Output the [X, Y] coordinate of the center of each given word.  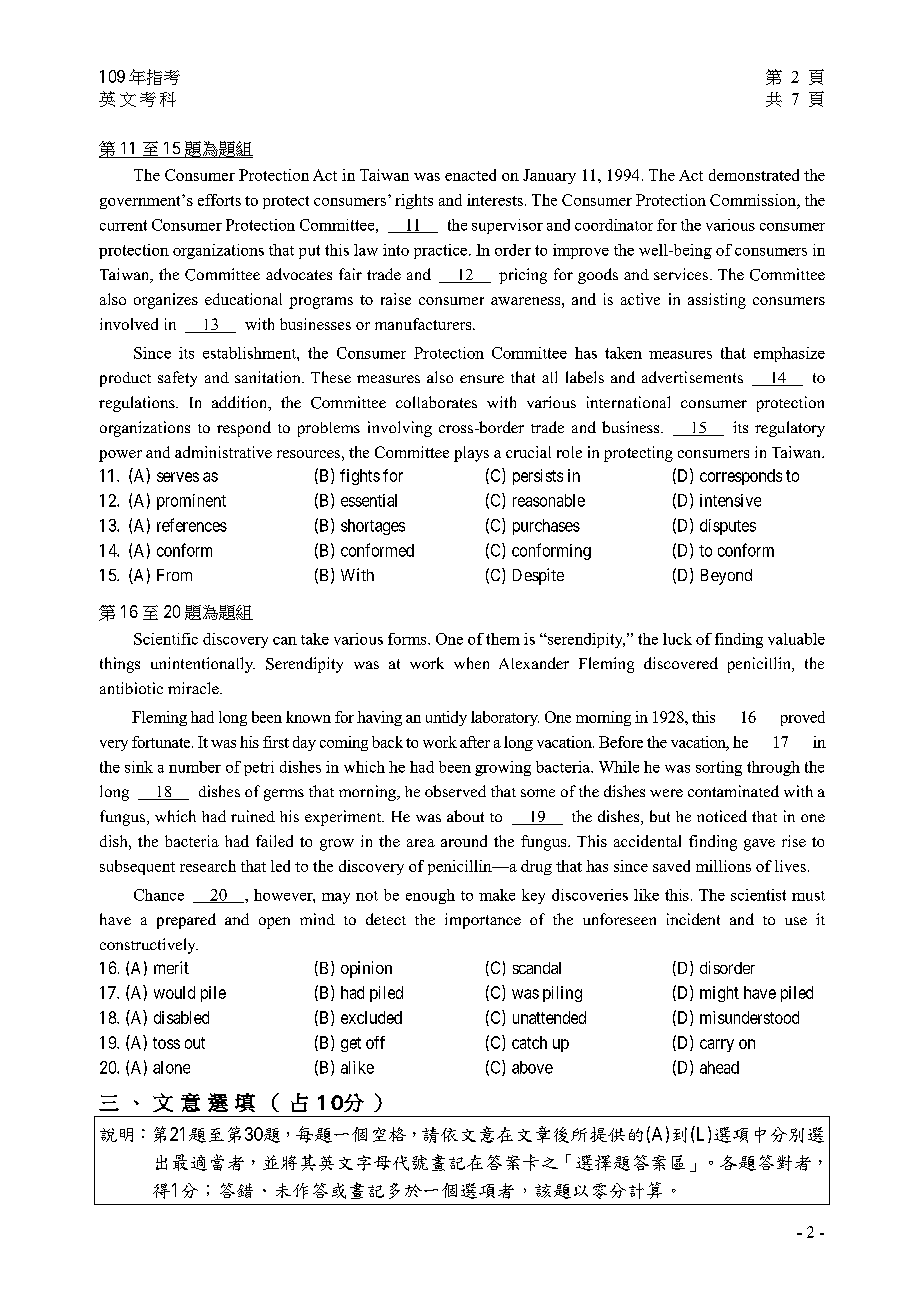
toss [166, 1043]
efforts [219, 200]
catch [529, 1042]
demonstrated [754, 175]
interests [495, 200]
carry [717, 1045]
